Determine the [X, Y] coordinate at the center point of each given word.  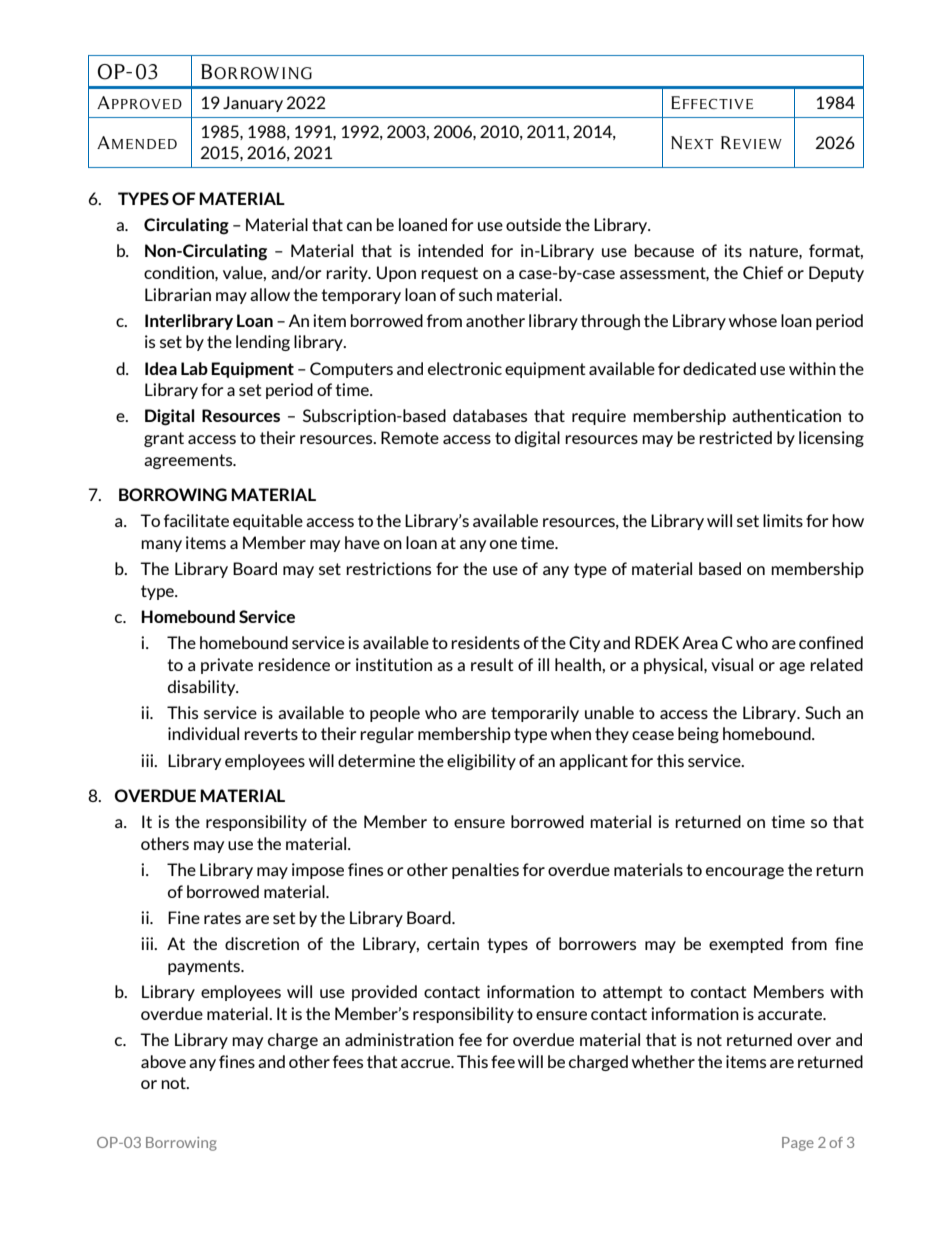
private [227, 666]
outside [533, 224]
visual [732, 664]
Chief [763, 272]
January [253, 104]
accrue [427, 1063]
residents [485, 642]
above [163, 1061]
